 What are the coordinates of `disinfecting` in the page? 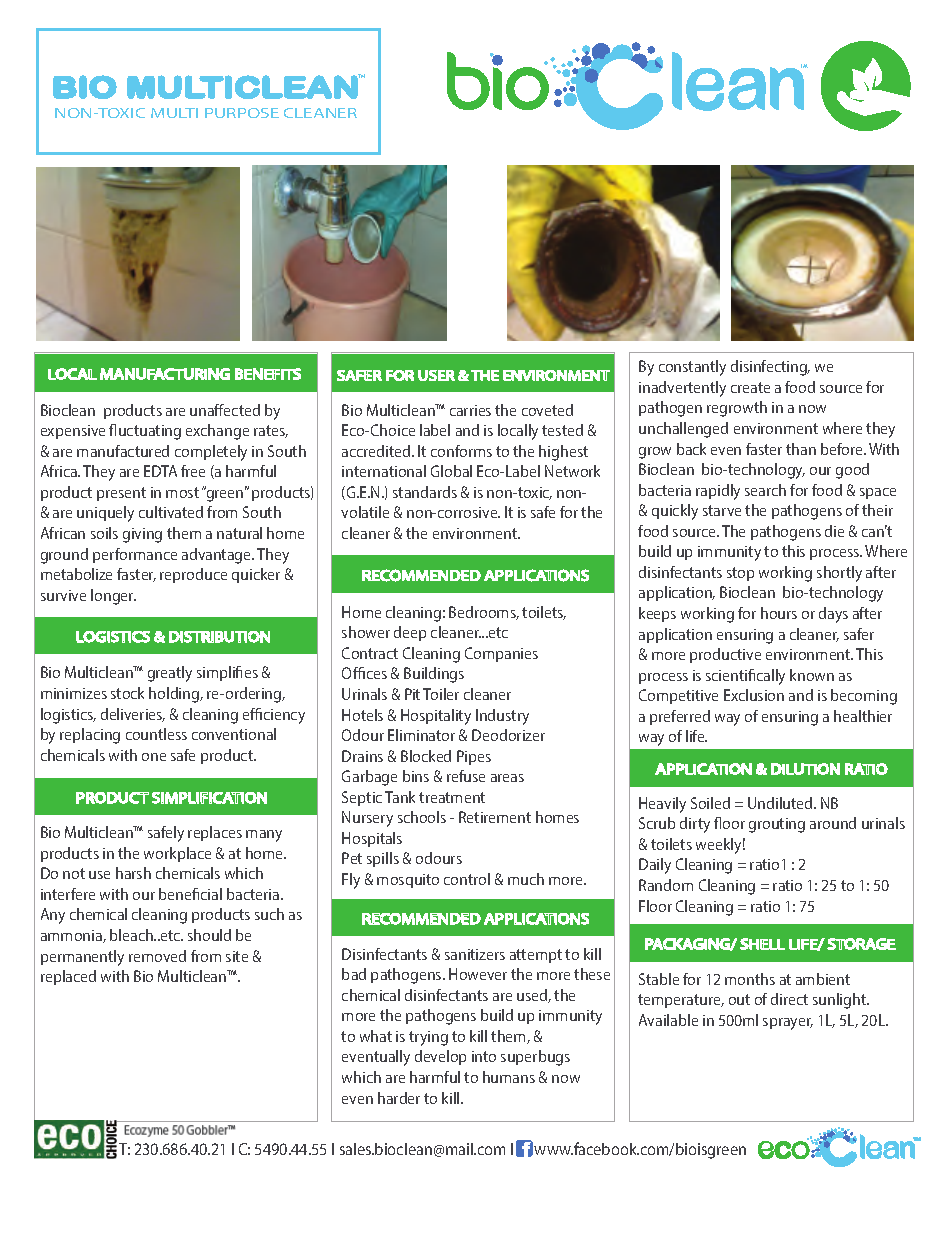 It's located at (770, 368).
